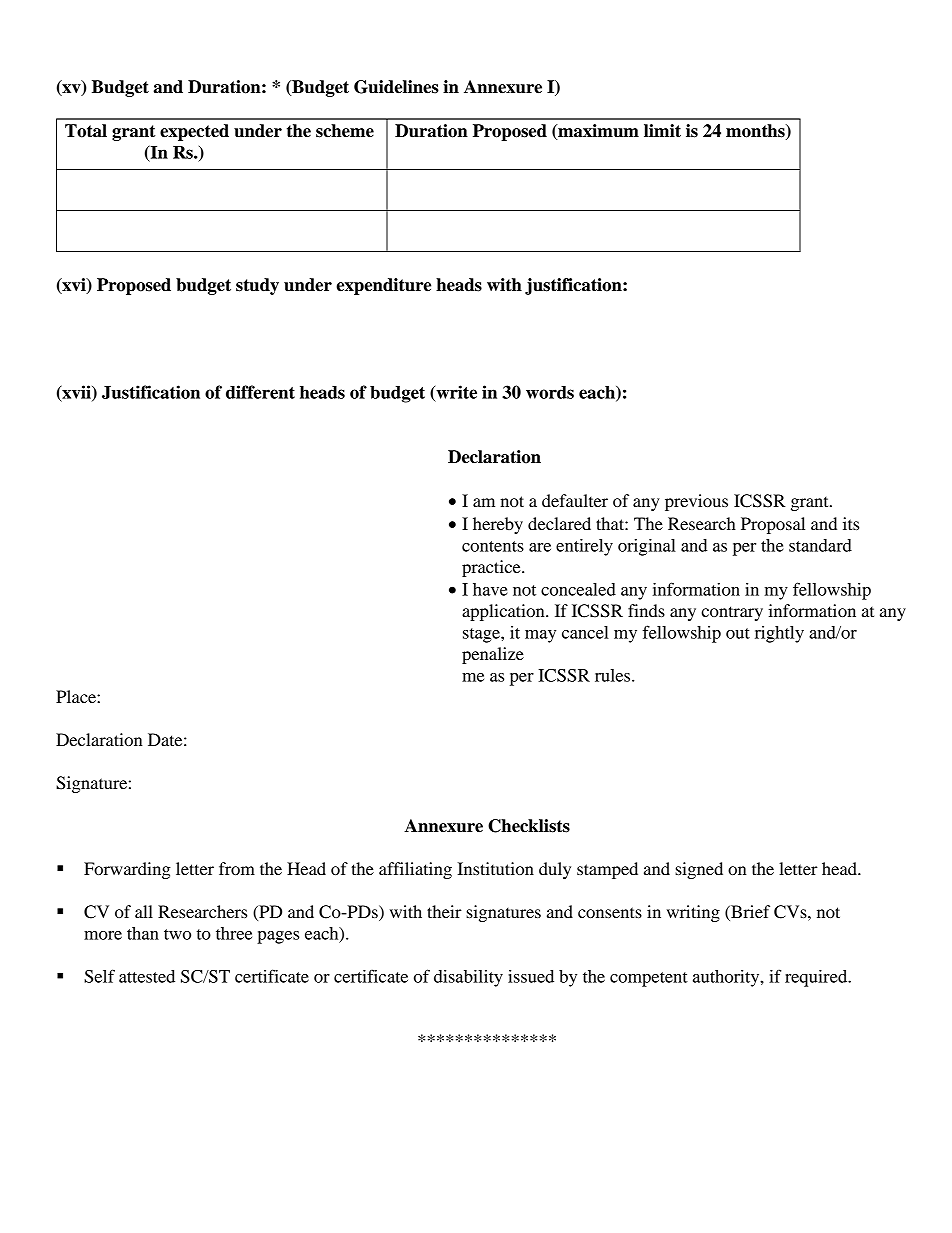 The image size is (952, 1233). What do you see at coordinates (396, 87) in the screenshot?
I see `Guidelines` at bounding box center [396, 87].
